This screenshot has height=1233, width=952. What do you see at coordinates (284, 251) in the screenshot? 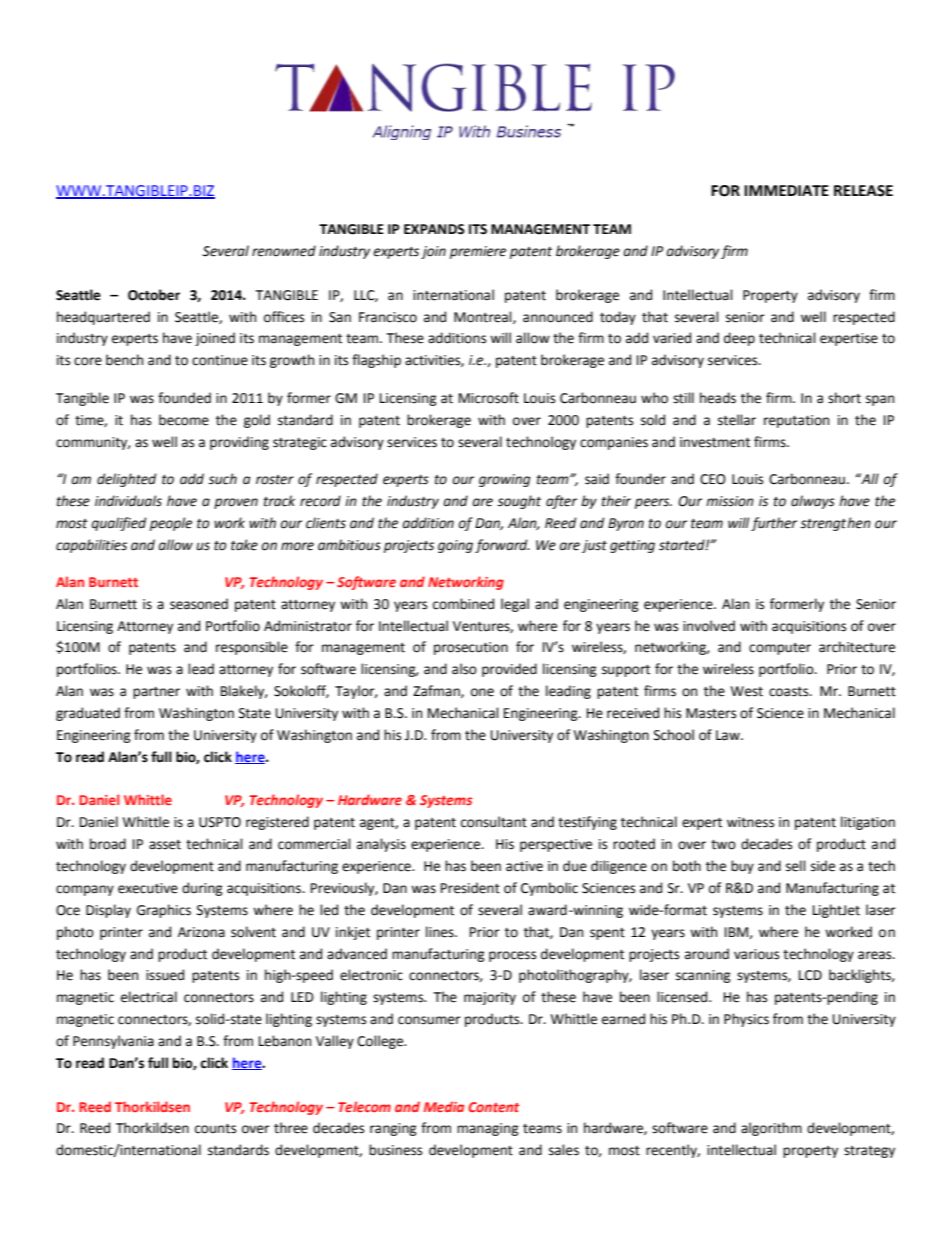
I see `renowned` at bounding box center [284, 251].
